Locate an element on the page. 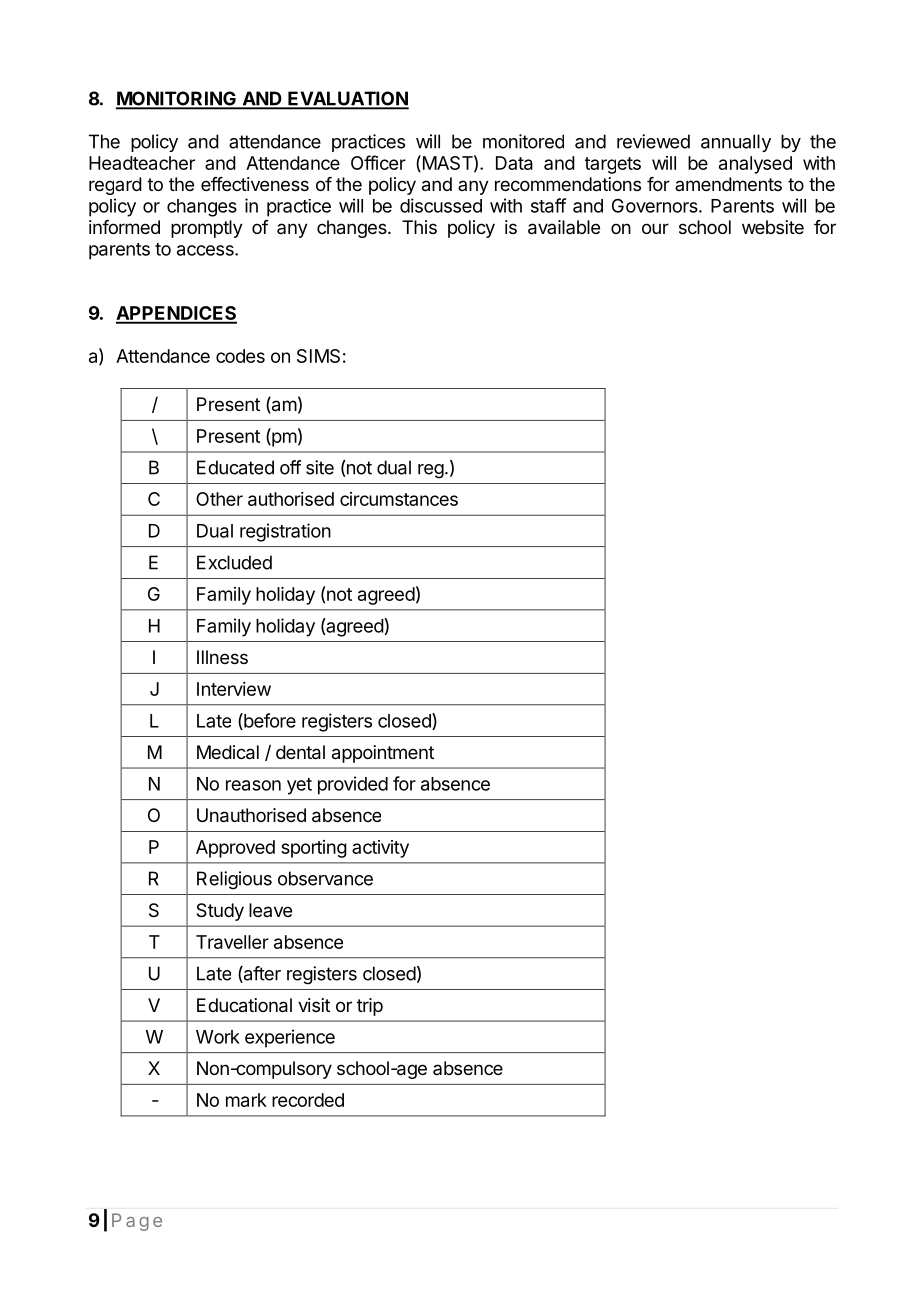 Image resolution: width=924 pixels, height=1308 pixels. trip is located at coordinates (370, 1007).
